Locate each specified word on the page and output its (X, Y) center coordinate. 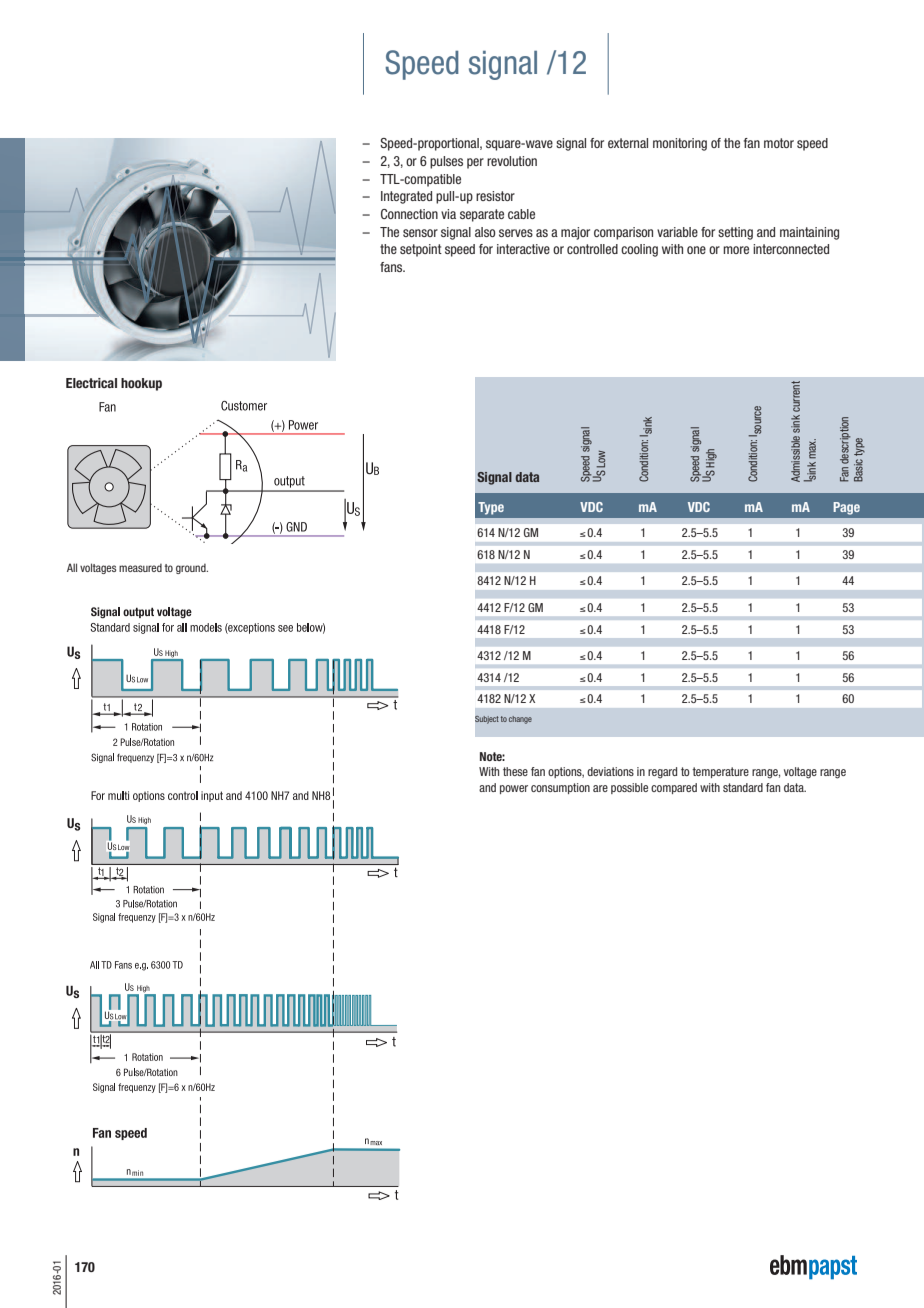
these (515, 771)
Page (846, 508)
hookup (141, 384)
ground (192, 569)
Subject (487, 720)
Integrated (406, 197)
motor (779, 143)
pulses (446, 162)
